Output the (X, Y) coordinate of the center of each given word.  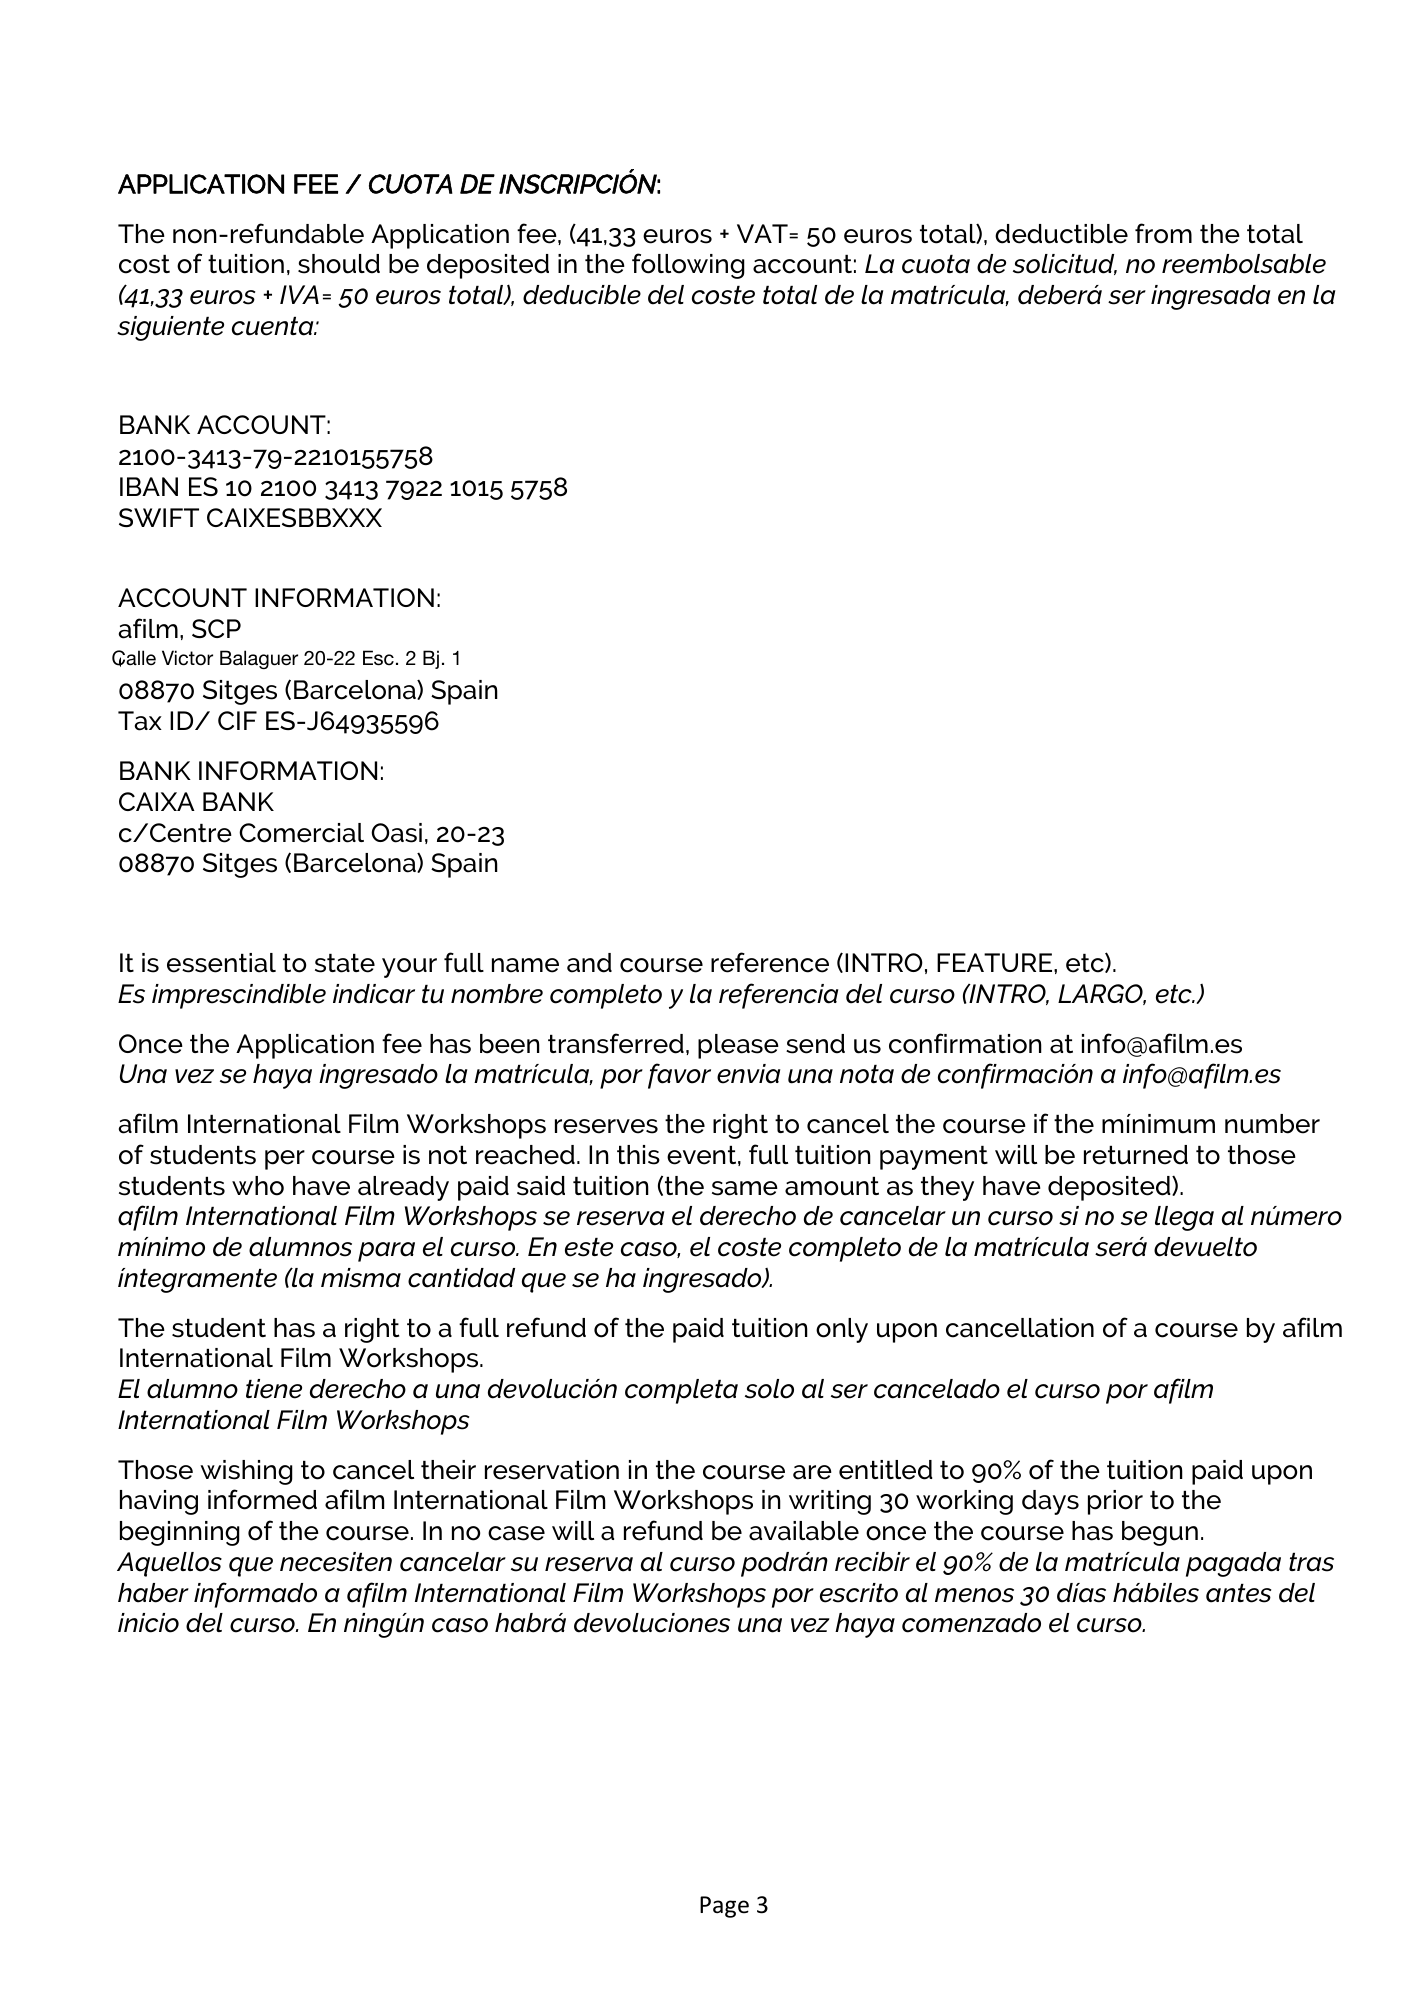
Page (724, 1907)
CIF (237, 720)
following (688, 266)
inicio (148, 1623)
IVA (299, 294)
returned (1136, 1155)
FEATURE (996, 962)
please (738, 1046)
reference (770, 962)
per (285, 1160)
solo (769, 1389)
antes (1238, 1593)
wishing (246, 1472)
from (1163, 233)
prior (1115, 1502)
